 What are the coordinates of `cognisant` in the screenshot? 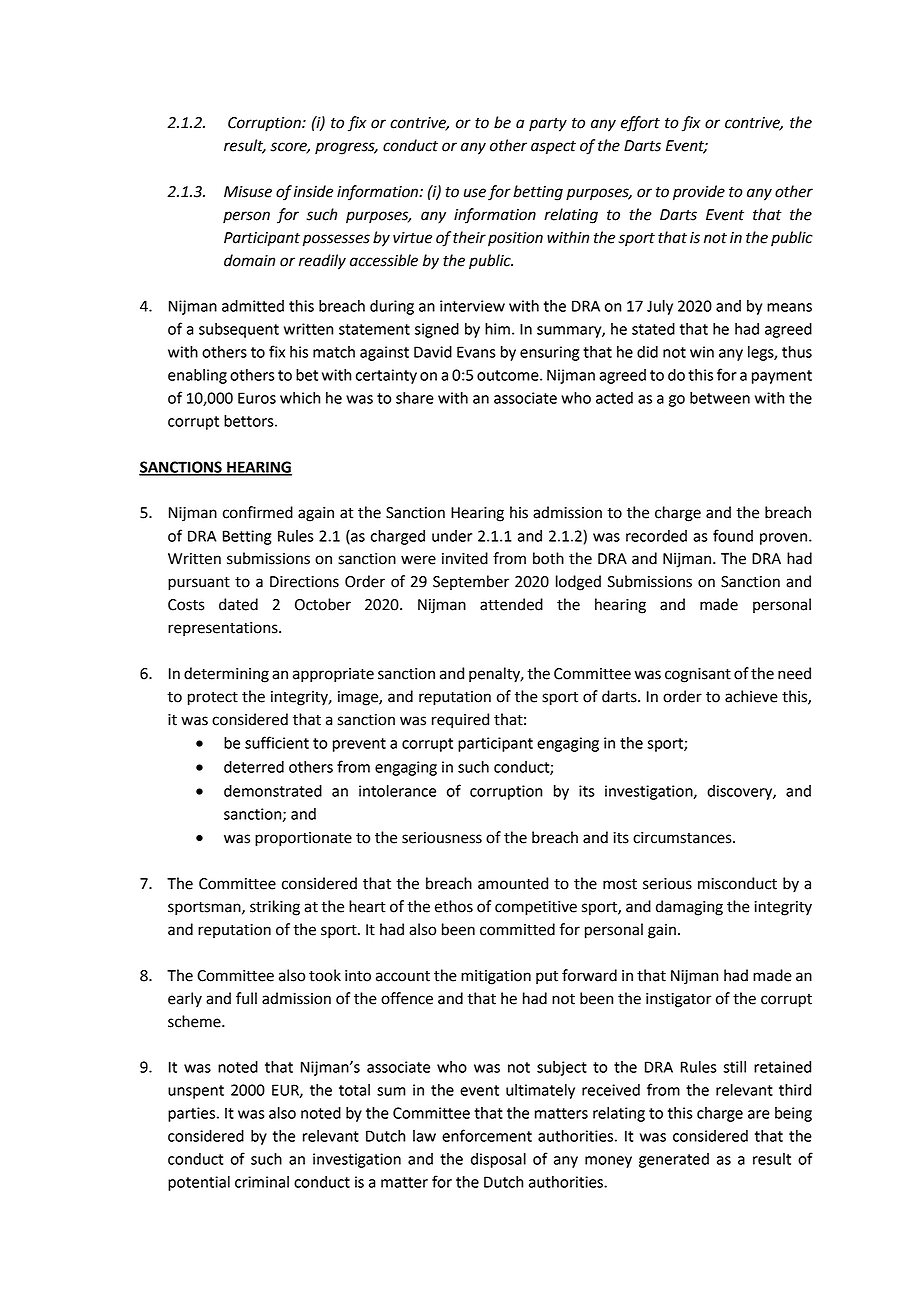 It's located at (698, 675).
